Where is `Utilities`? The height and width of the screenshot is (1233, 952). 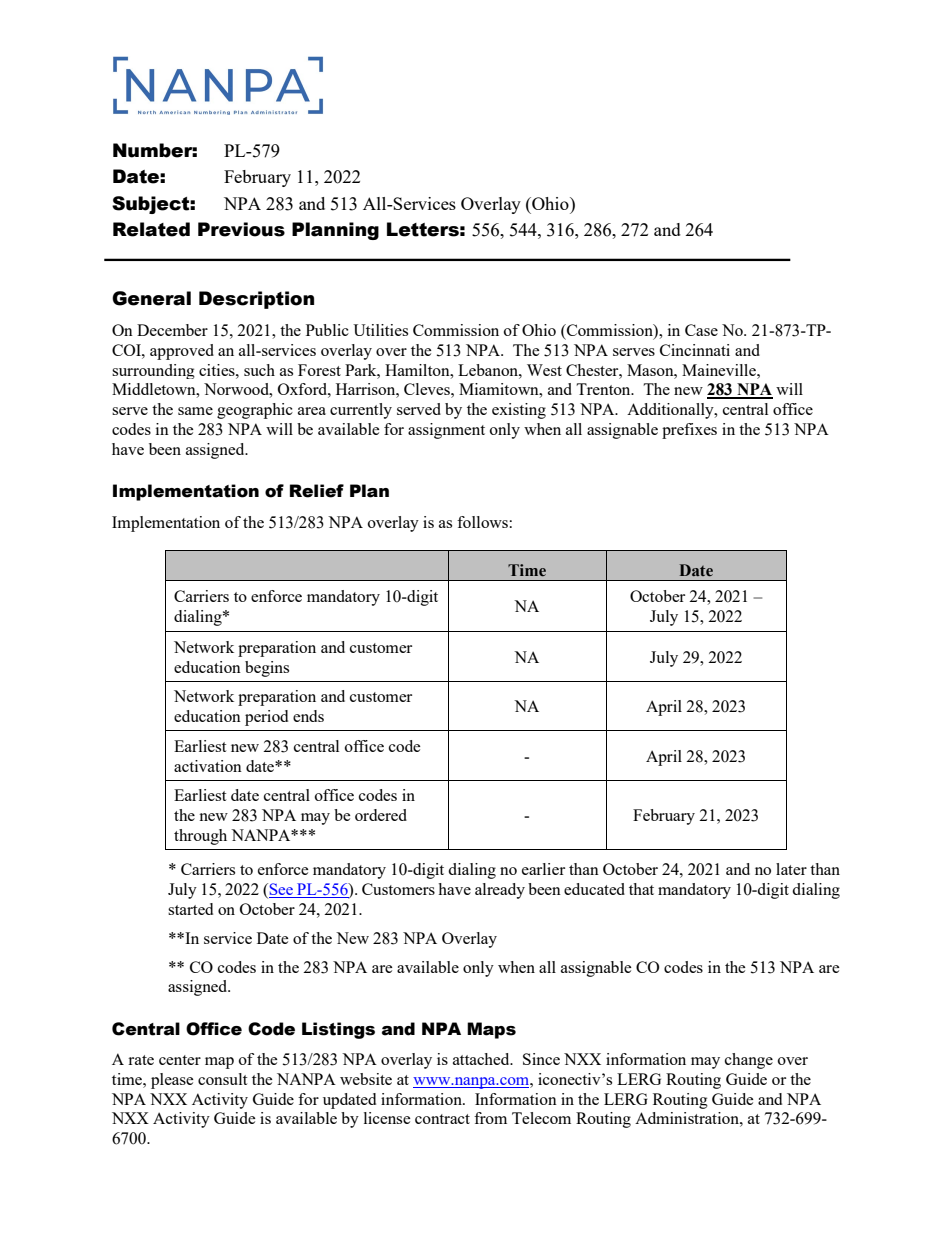
Utilities is located at coordinates (380, 330).
